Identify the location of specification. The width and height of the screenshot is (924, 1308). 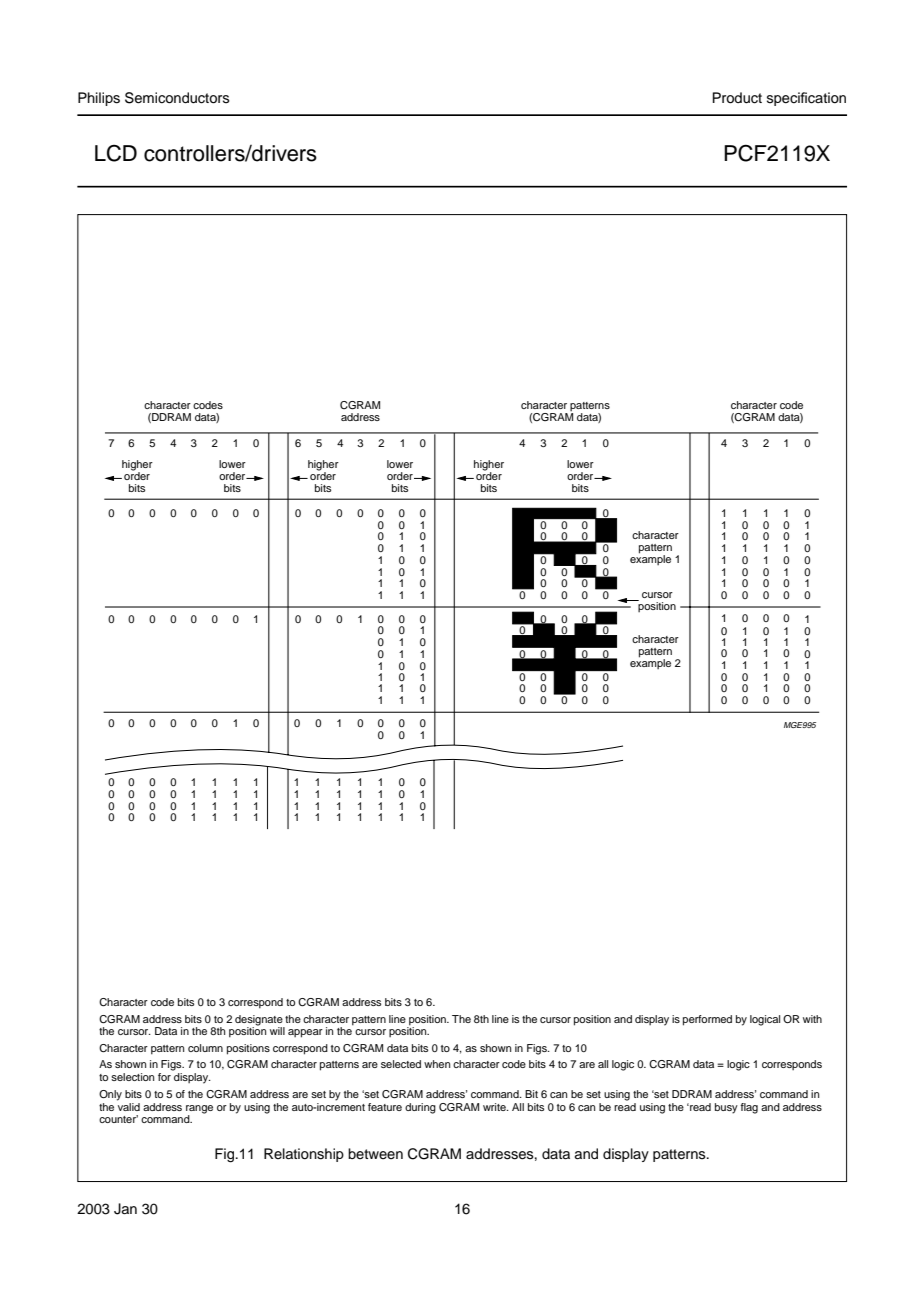
(806, 99).
